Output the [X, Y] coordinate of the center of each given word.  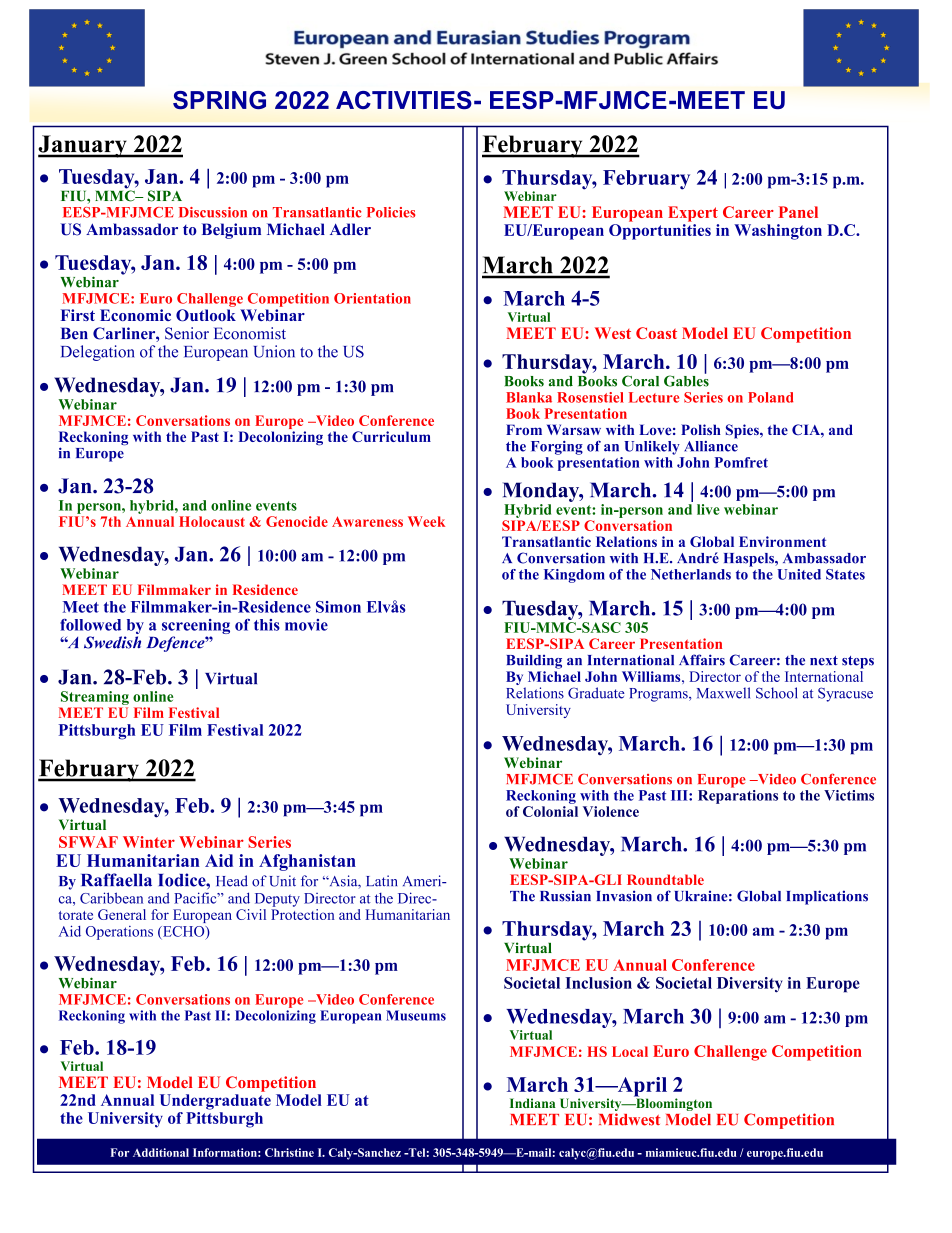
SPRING [219, 100]
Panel [798, 212]
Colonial [550, 811]
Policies [391, 212]
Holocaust [212, 521]
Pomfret [741, 462]
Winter [149, 842]
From [524, 429]
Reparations [738, 795]
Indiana [533, 1103]
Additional [161, 1152]
